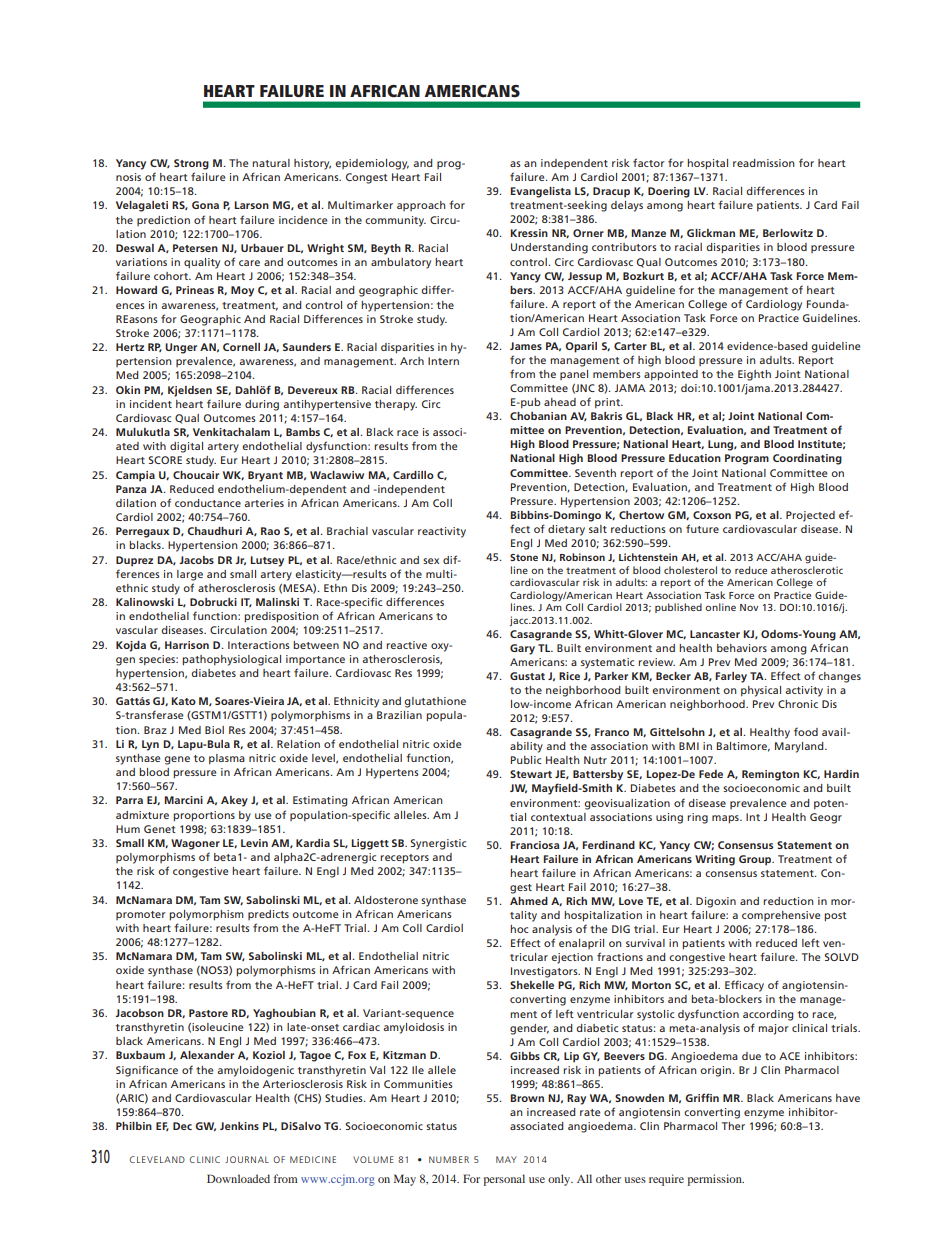 Image resolution: width=952 pixels, height=1233 pixels. Describe the element at coordinates (504, 1180) in the screenshot. I see `personal` at that location.
